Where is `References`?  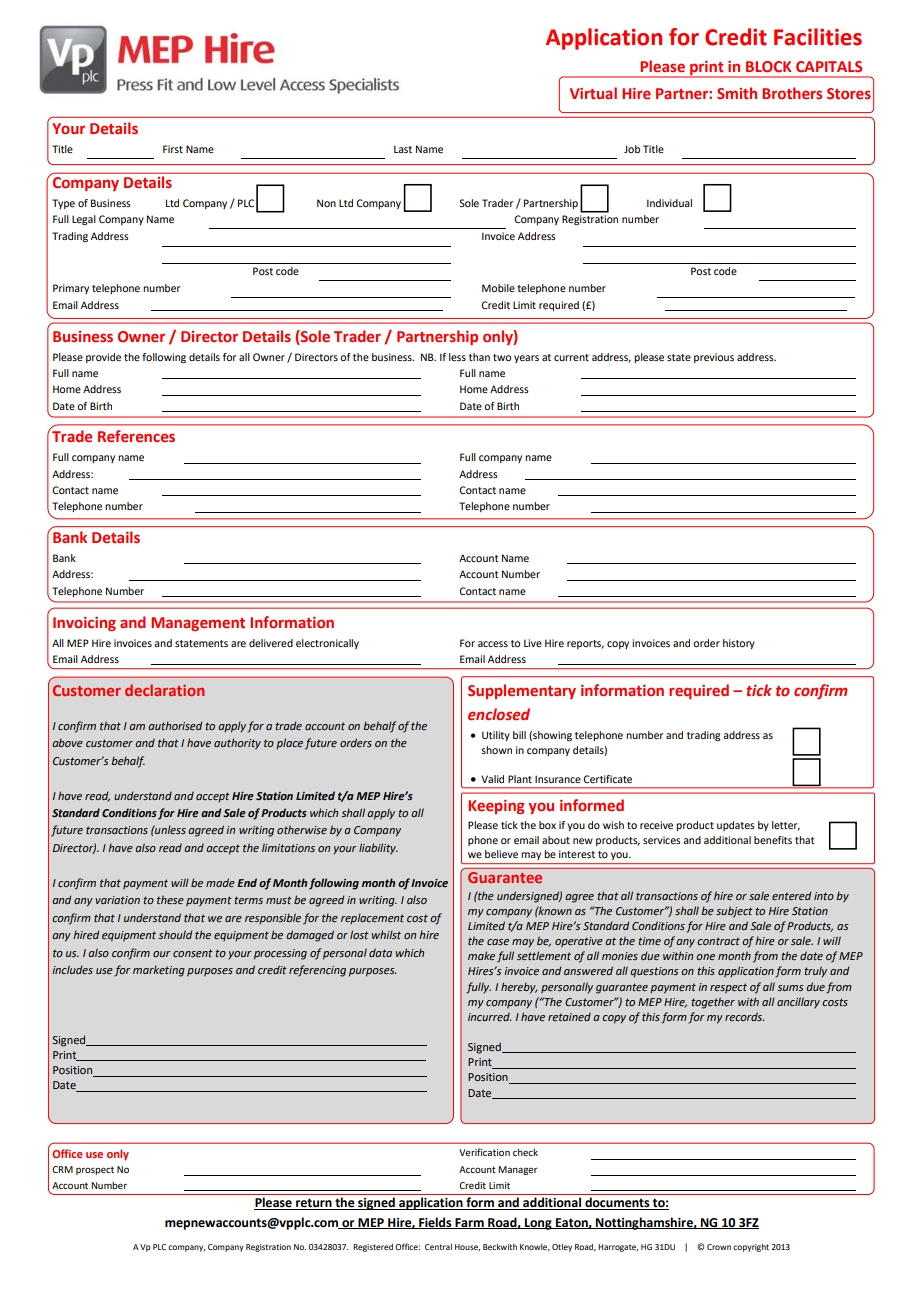 References is located at coordinates (136, 436).
